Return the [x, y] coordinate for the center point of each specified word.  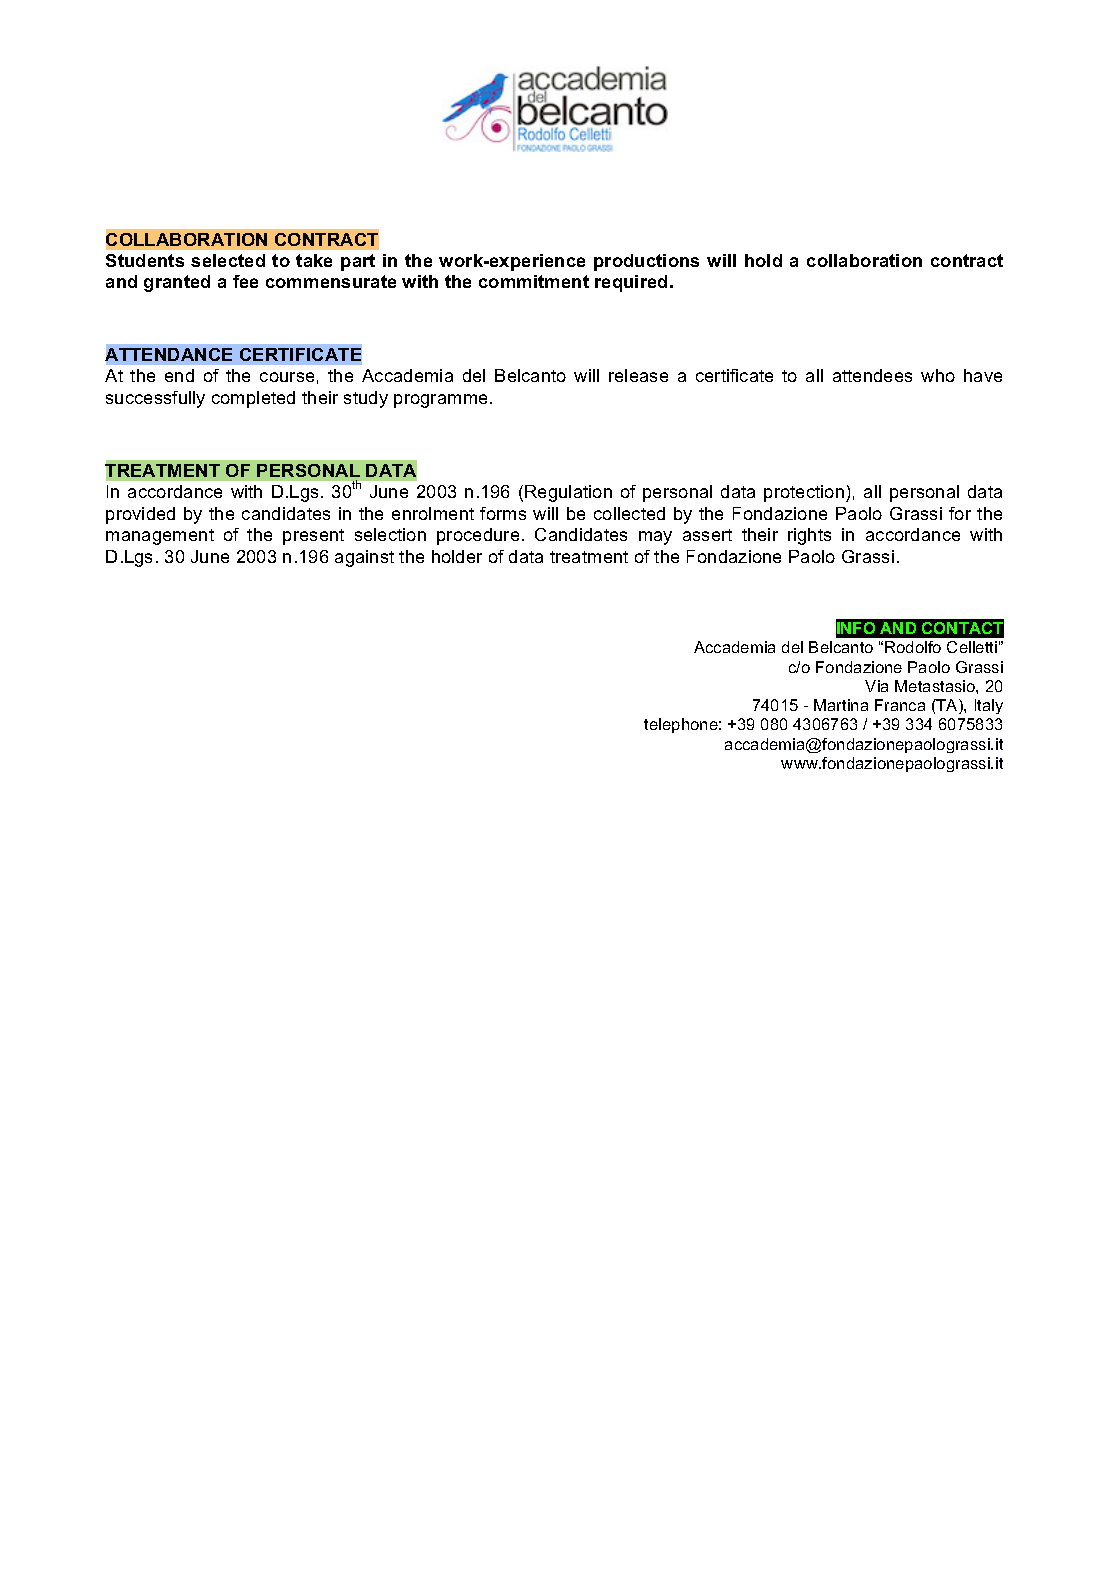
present [313, 537]
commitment [534, 281]
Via [876, 686]
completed [253, 399]
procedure [478, 536]
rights [809, 536]
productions [646, 262]
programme [442, 401]
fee [245, 281]
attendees [872, 375]
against [364, 558]
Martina [841, 705]
